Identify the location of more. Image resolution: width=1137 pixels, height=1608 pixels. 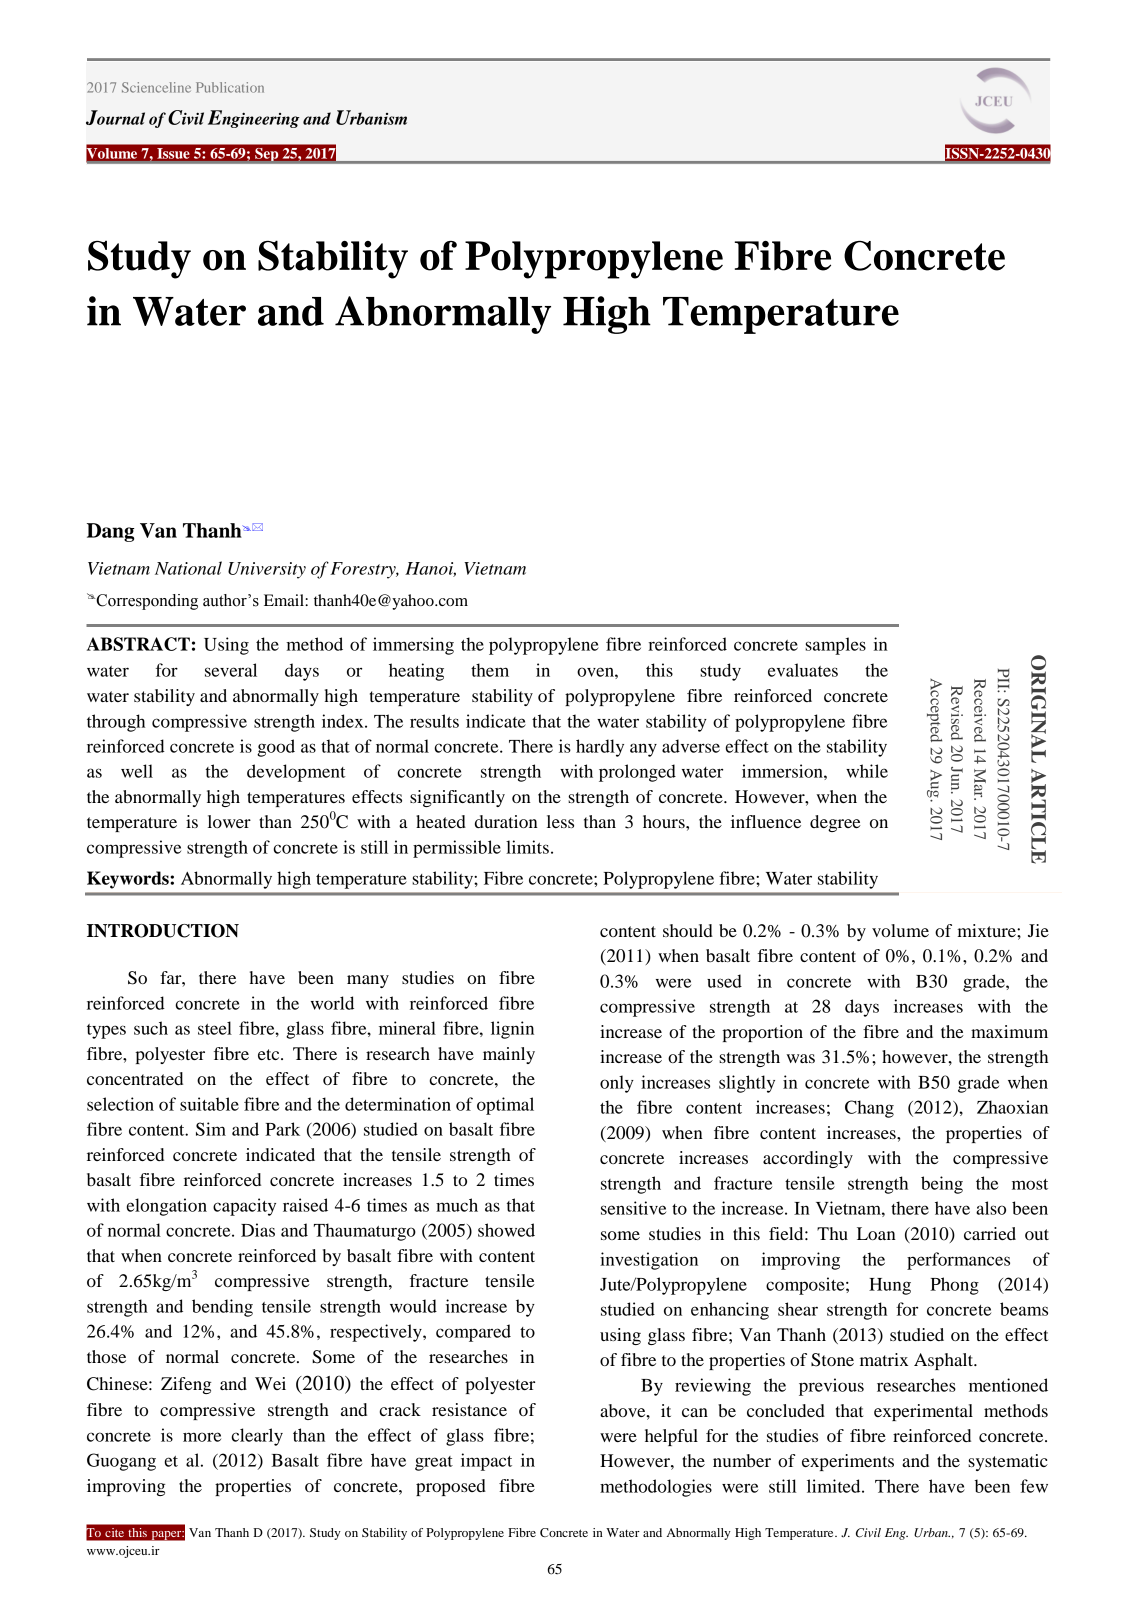
(202, 1437).
